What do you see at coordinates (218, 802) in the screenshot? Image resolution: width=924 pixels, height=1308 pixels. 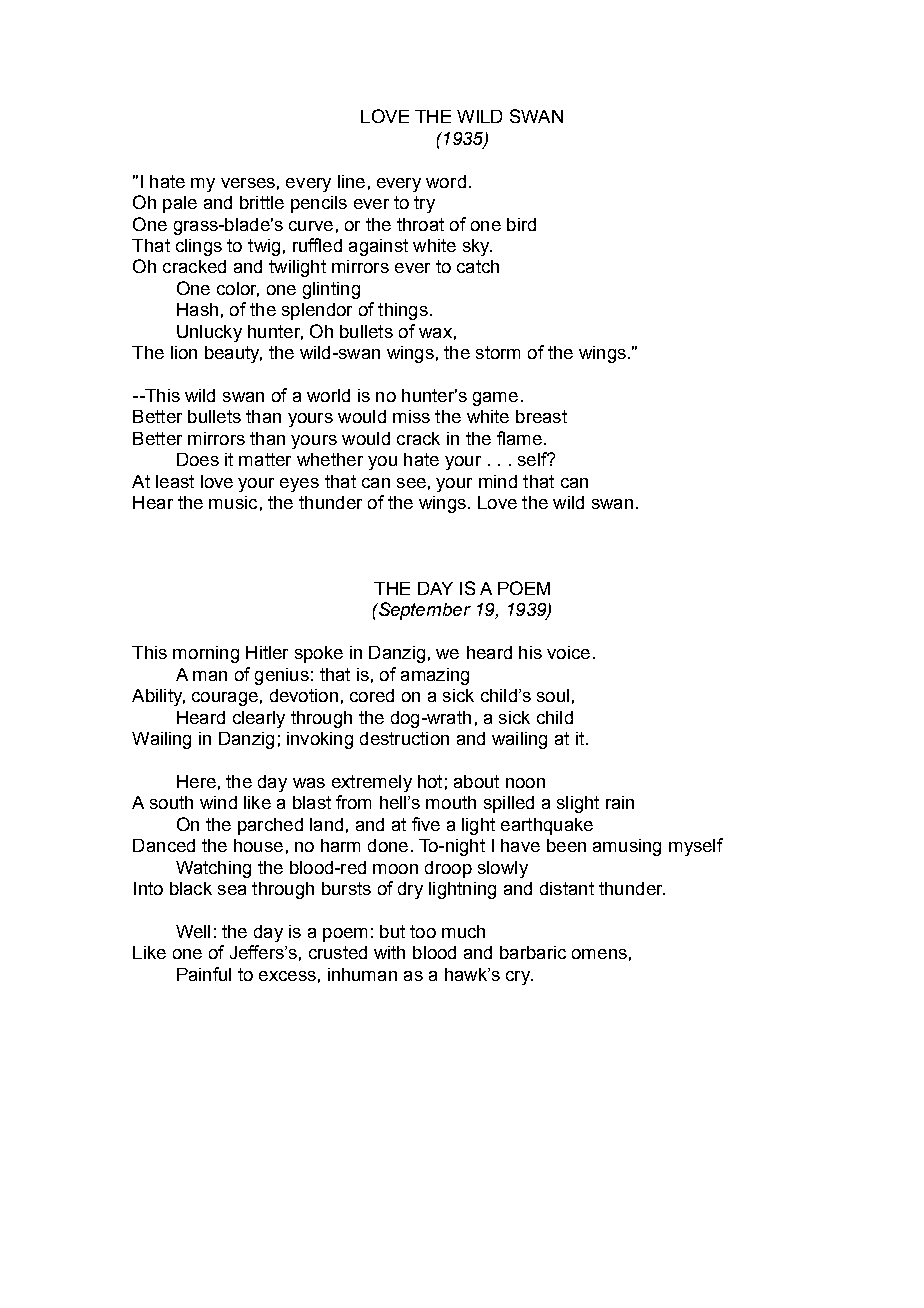 I see `wind` at bounding box center [218, 802].
